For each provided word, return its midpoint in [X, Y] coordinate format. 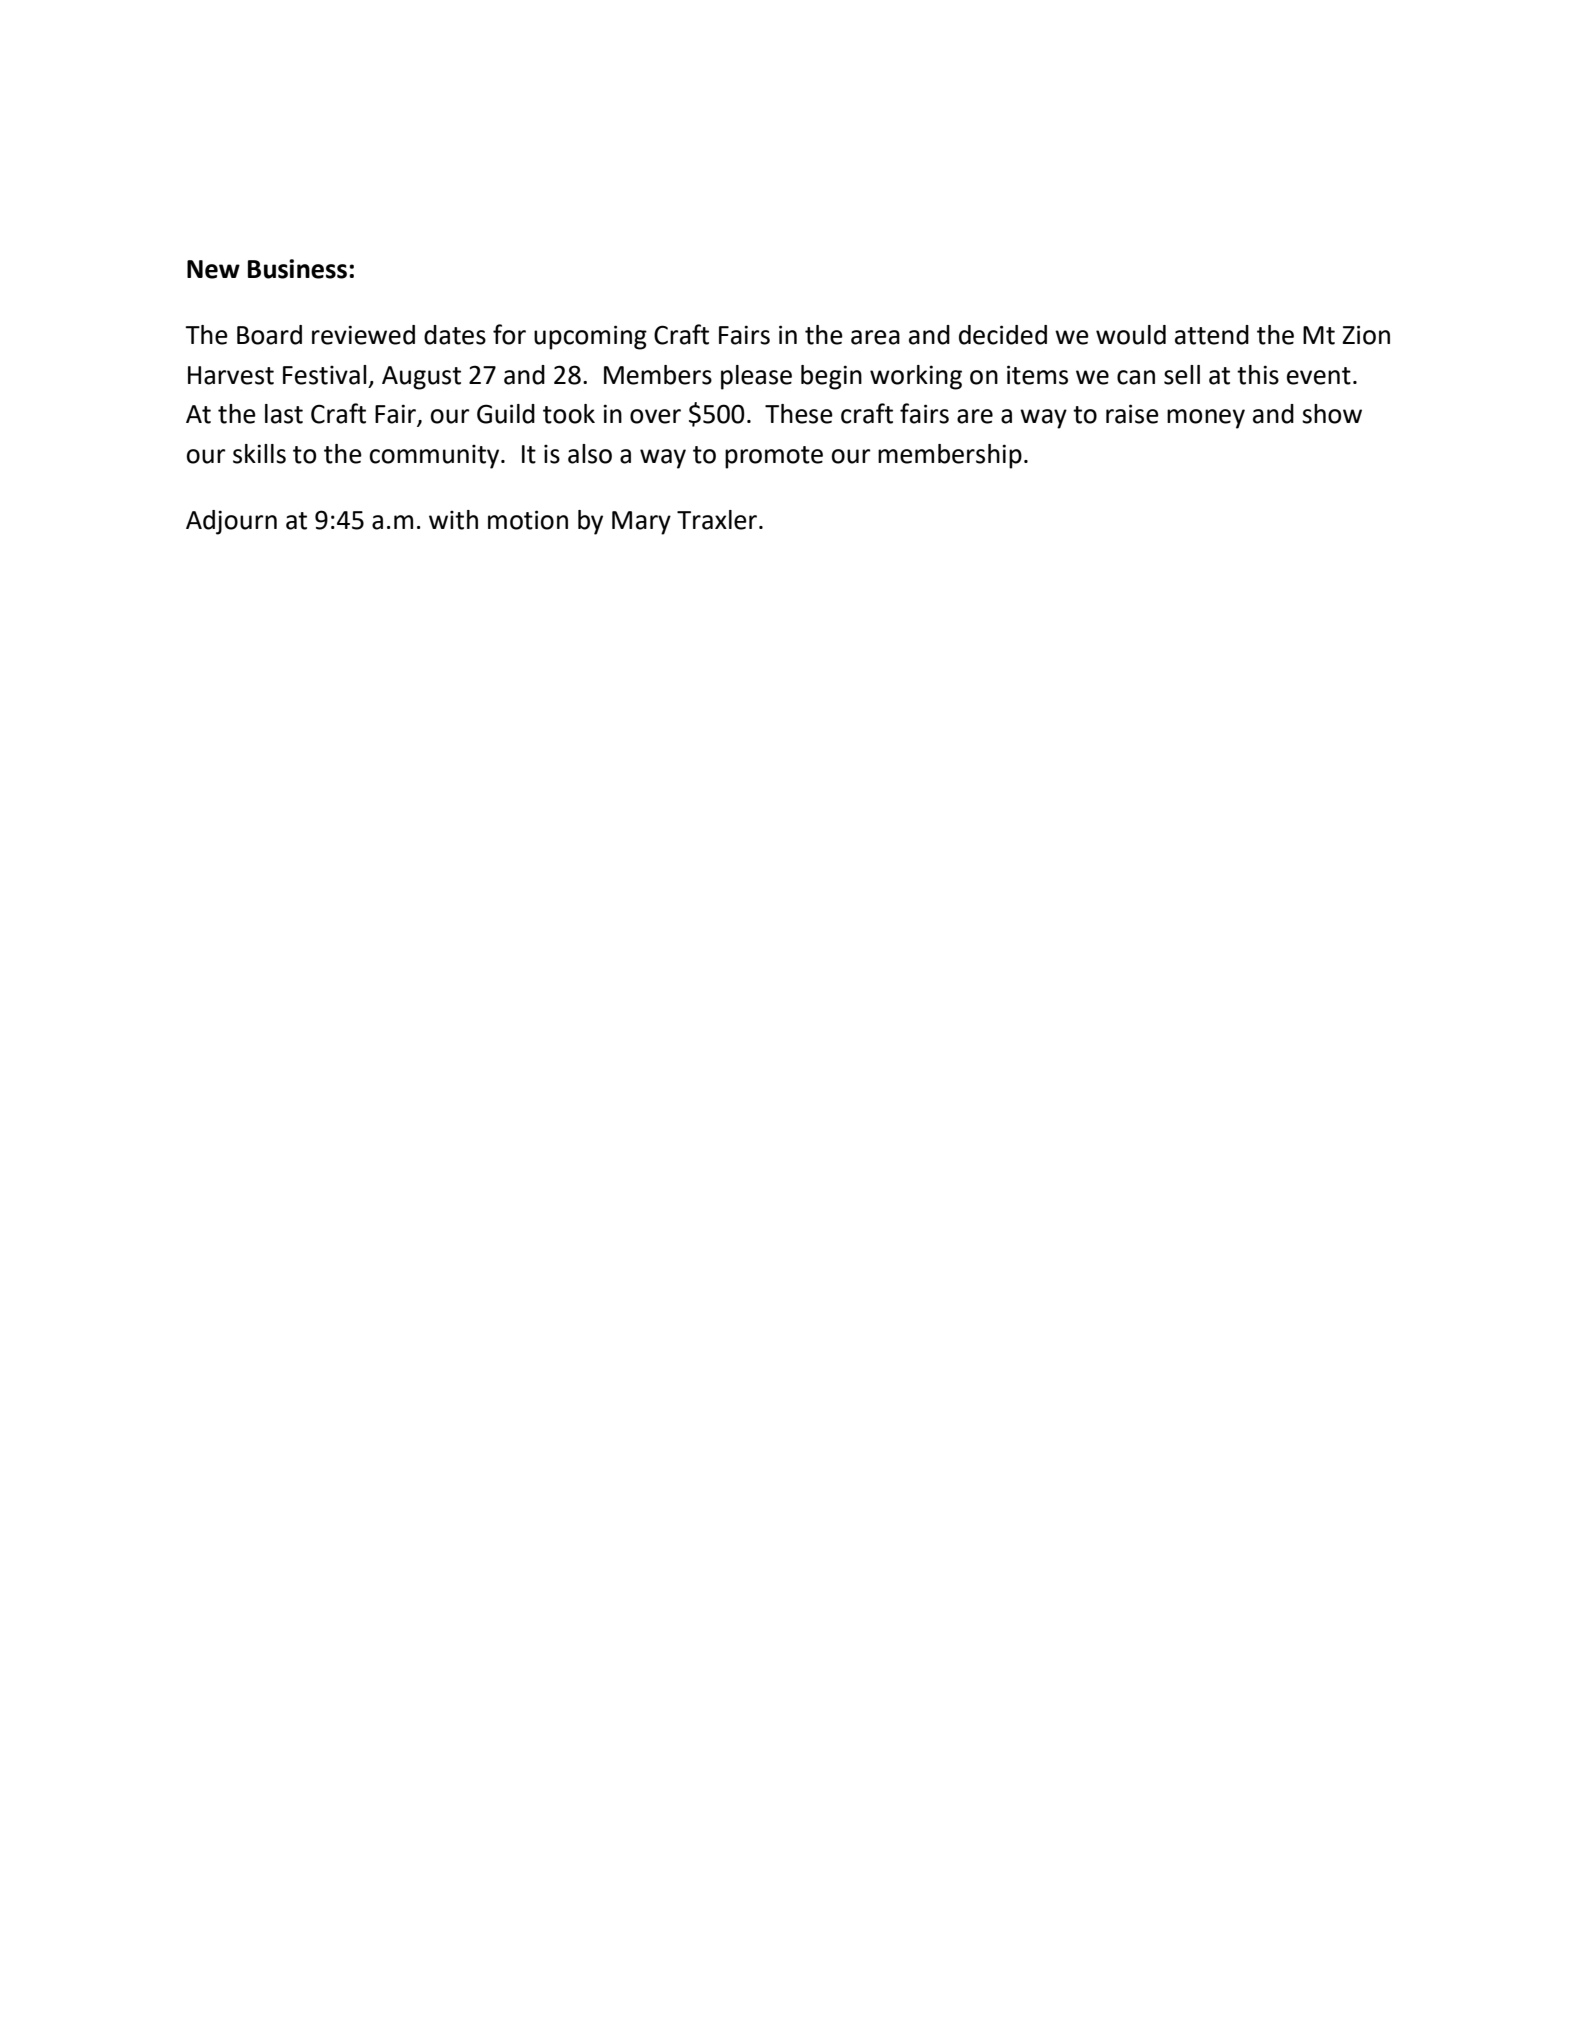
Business [297, 269]
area [875, 337]
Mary [641, 523]
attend [1212, 335]
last [284, 414]
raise [1132, 414]
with [453, 520]
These [799, 414]
